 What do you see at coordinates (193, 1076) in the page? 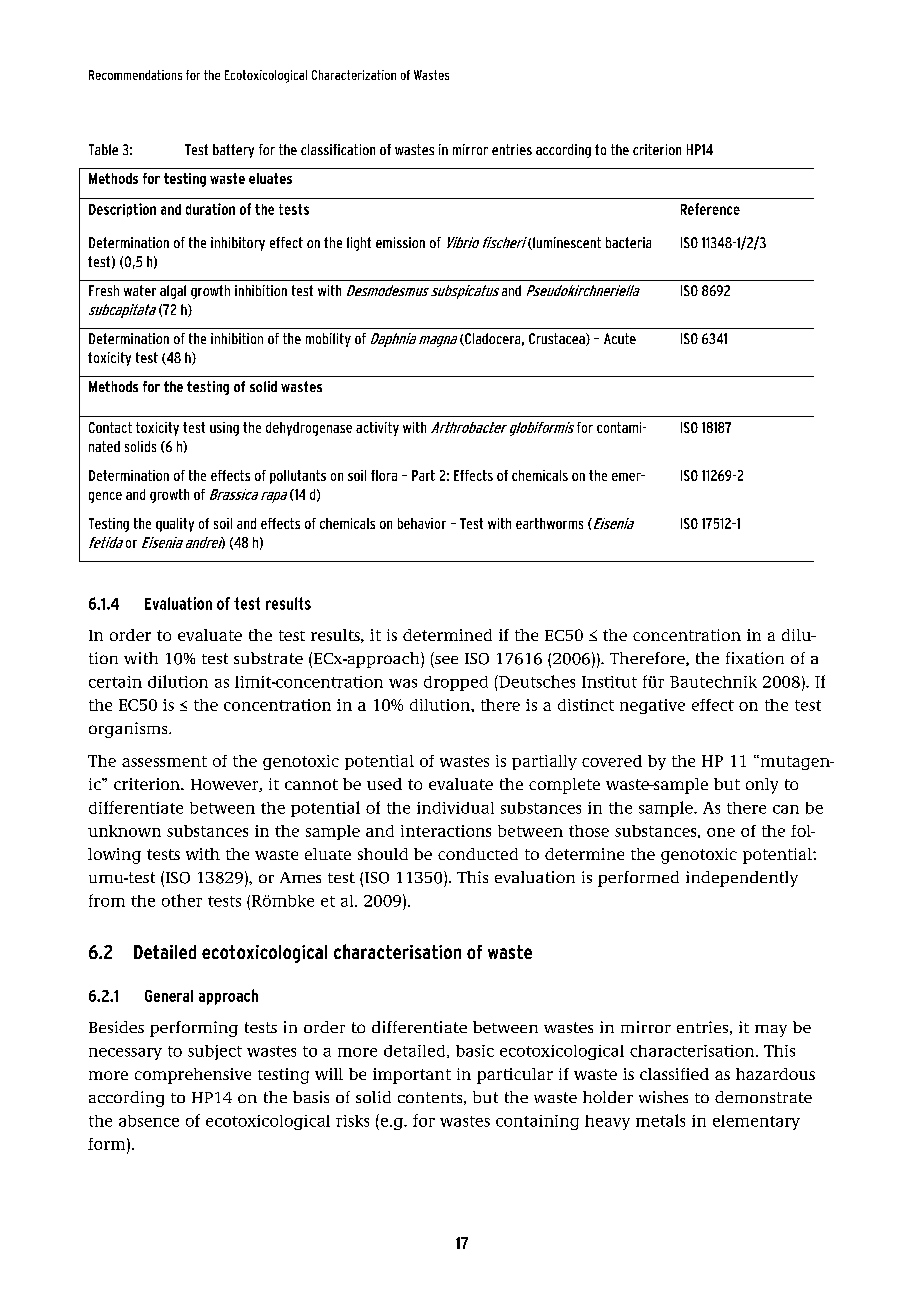
I see `comprehensive` at bounding box center [193, 1076].
